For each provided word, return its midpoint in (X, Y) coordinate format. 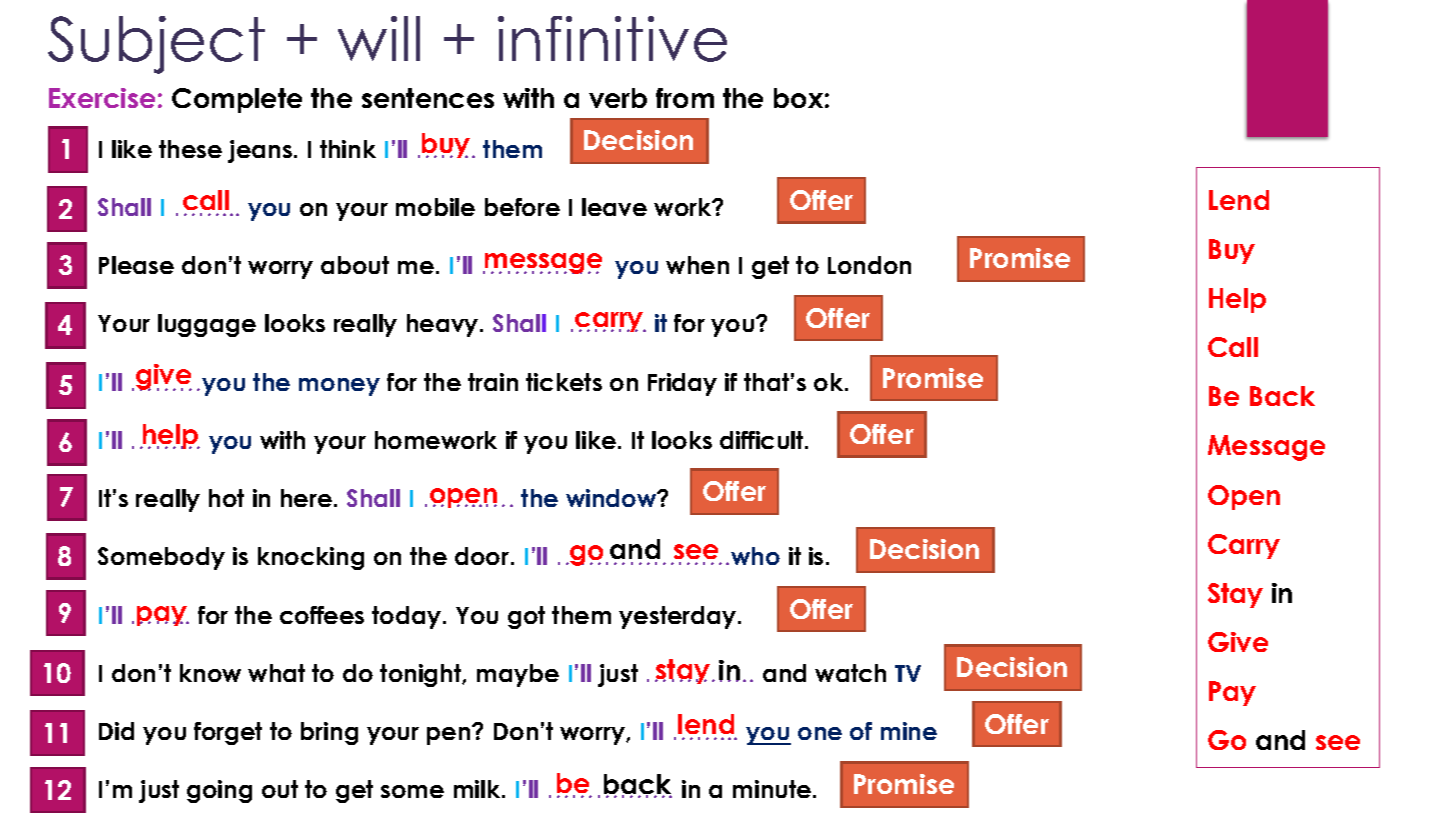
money (339, 387)
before (522, 207)
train (493, 382)
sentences (428, 98)
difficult (763, 440)
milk (478, 789)
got (526, 617)
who (755, 556)
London (869, 265)
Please (136, 265)
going (219, 791)
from (685, 98)
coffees (322, 615)
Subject (156, 45)
